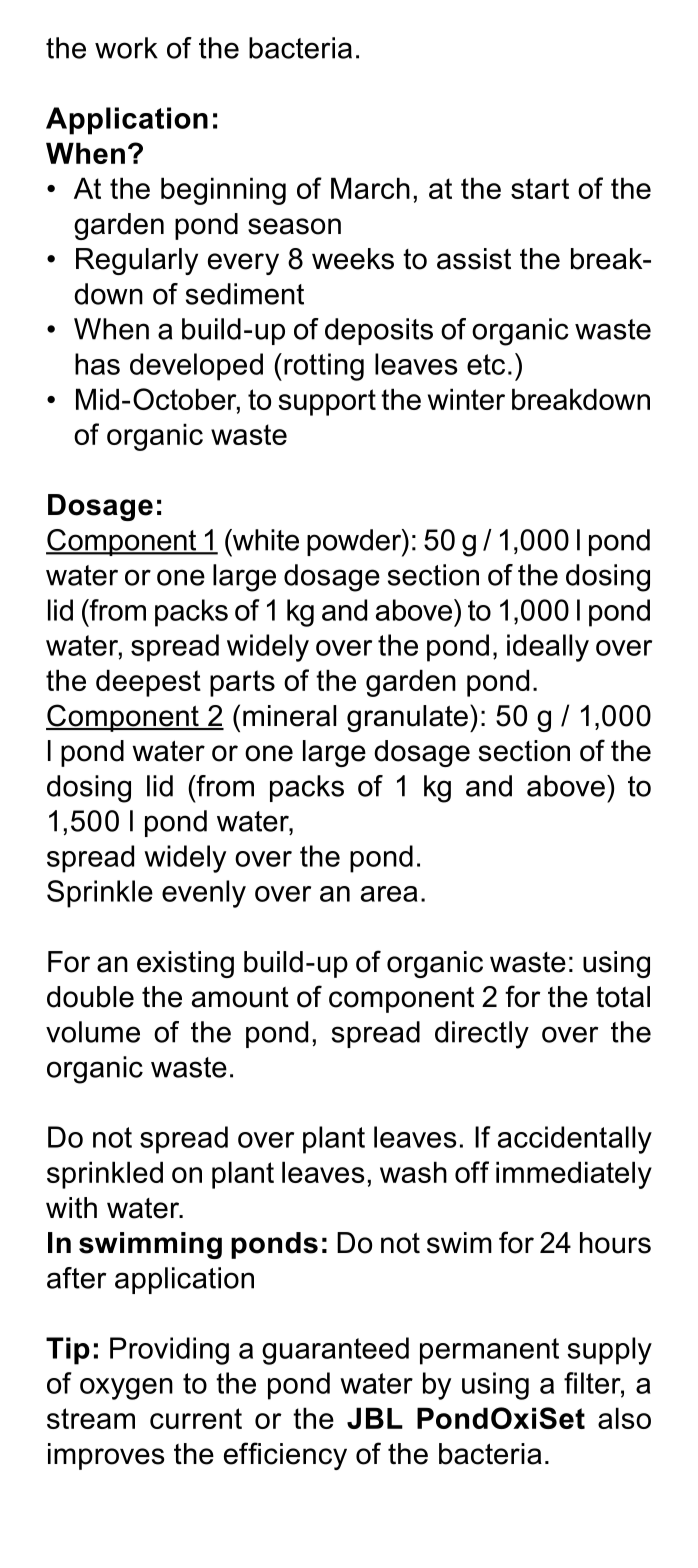 This screenshot has width=698, height=1568. What do you see at coordinates (370, 188) in the screenshot?
I see `March` at bounding box center [370, 188].
